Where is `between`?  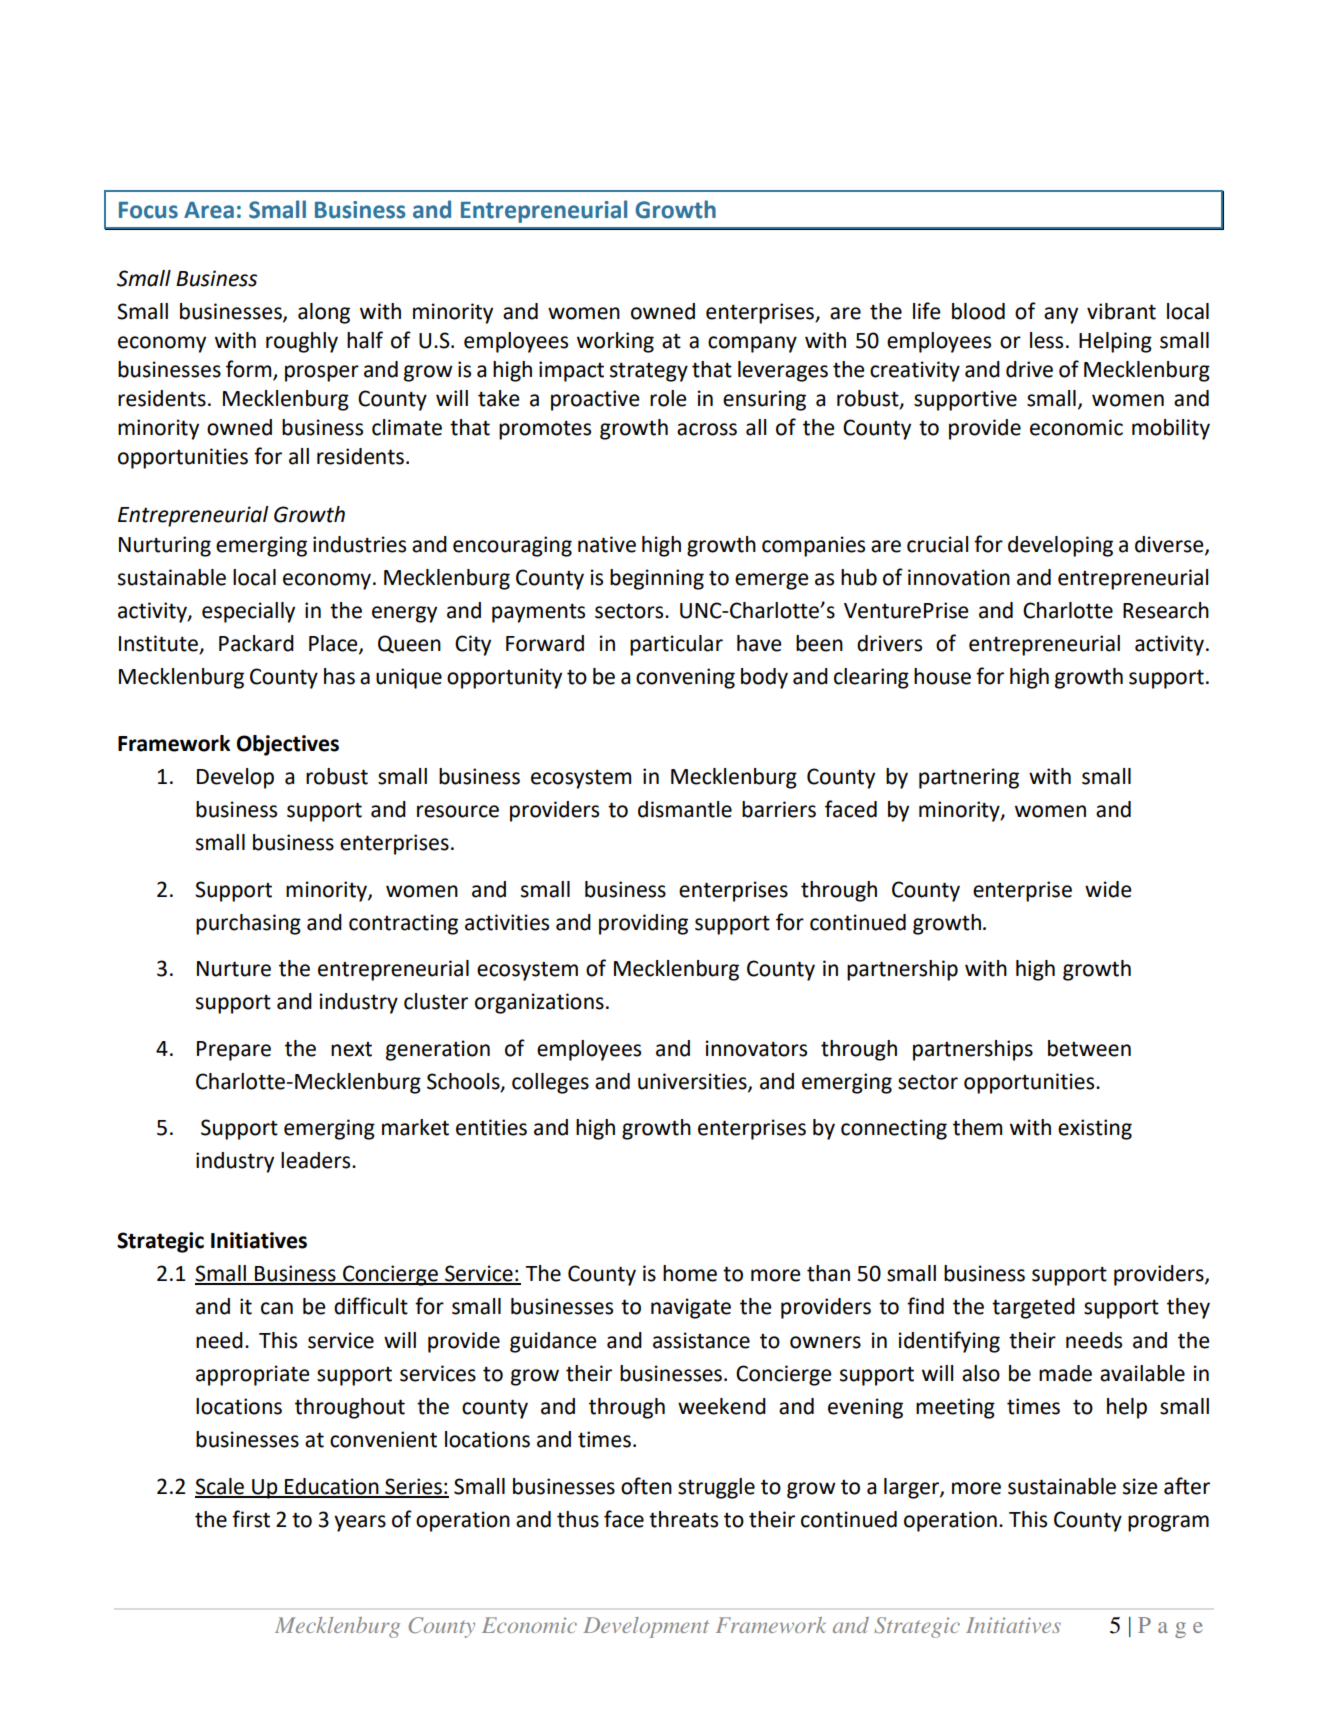
between is located at coordinates (1089, 1048).
